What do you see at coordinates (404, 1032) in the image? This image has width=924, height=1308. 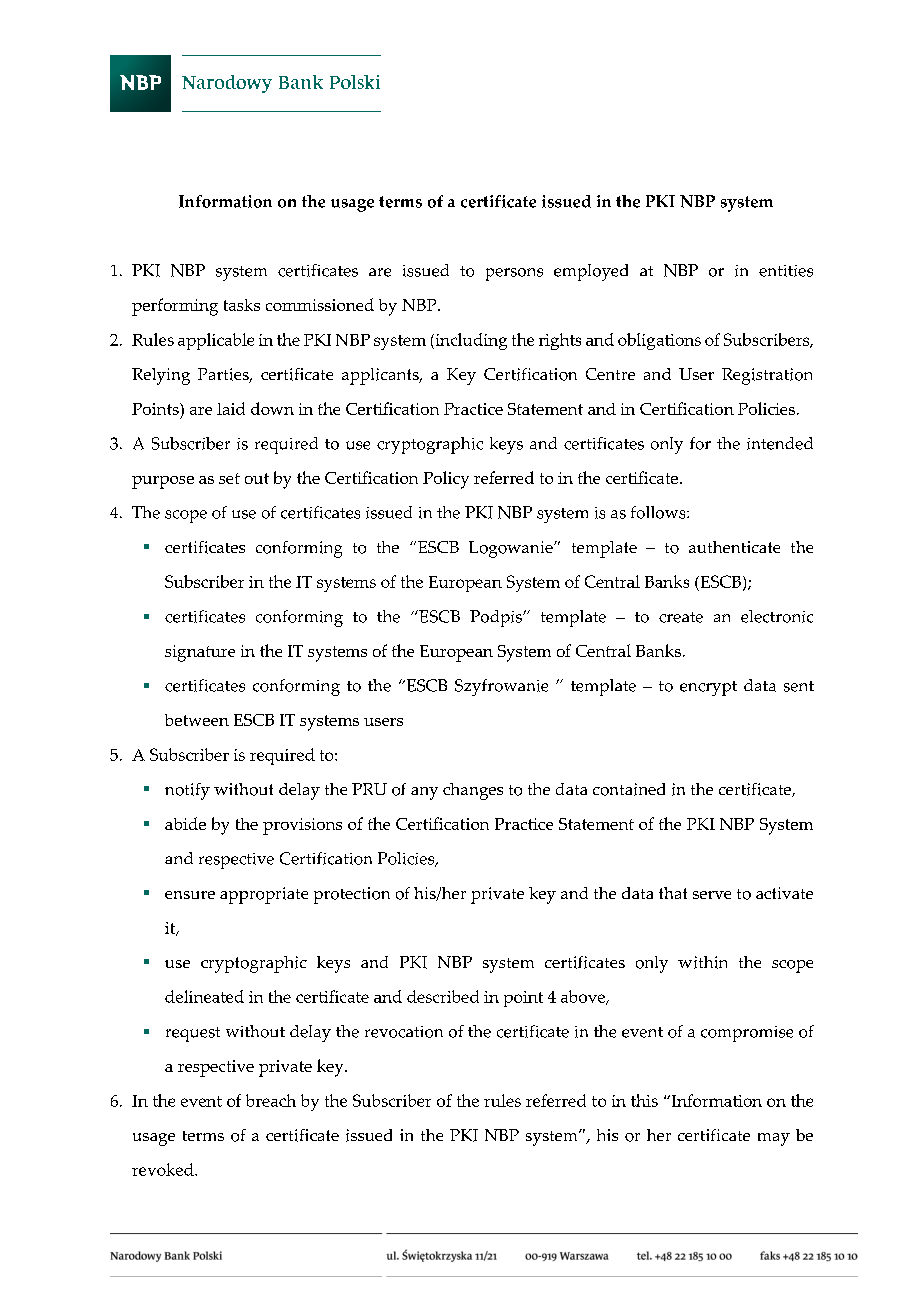 I see `revocation` at bounding box center [404, 1032].
